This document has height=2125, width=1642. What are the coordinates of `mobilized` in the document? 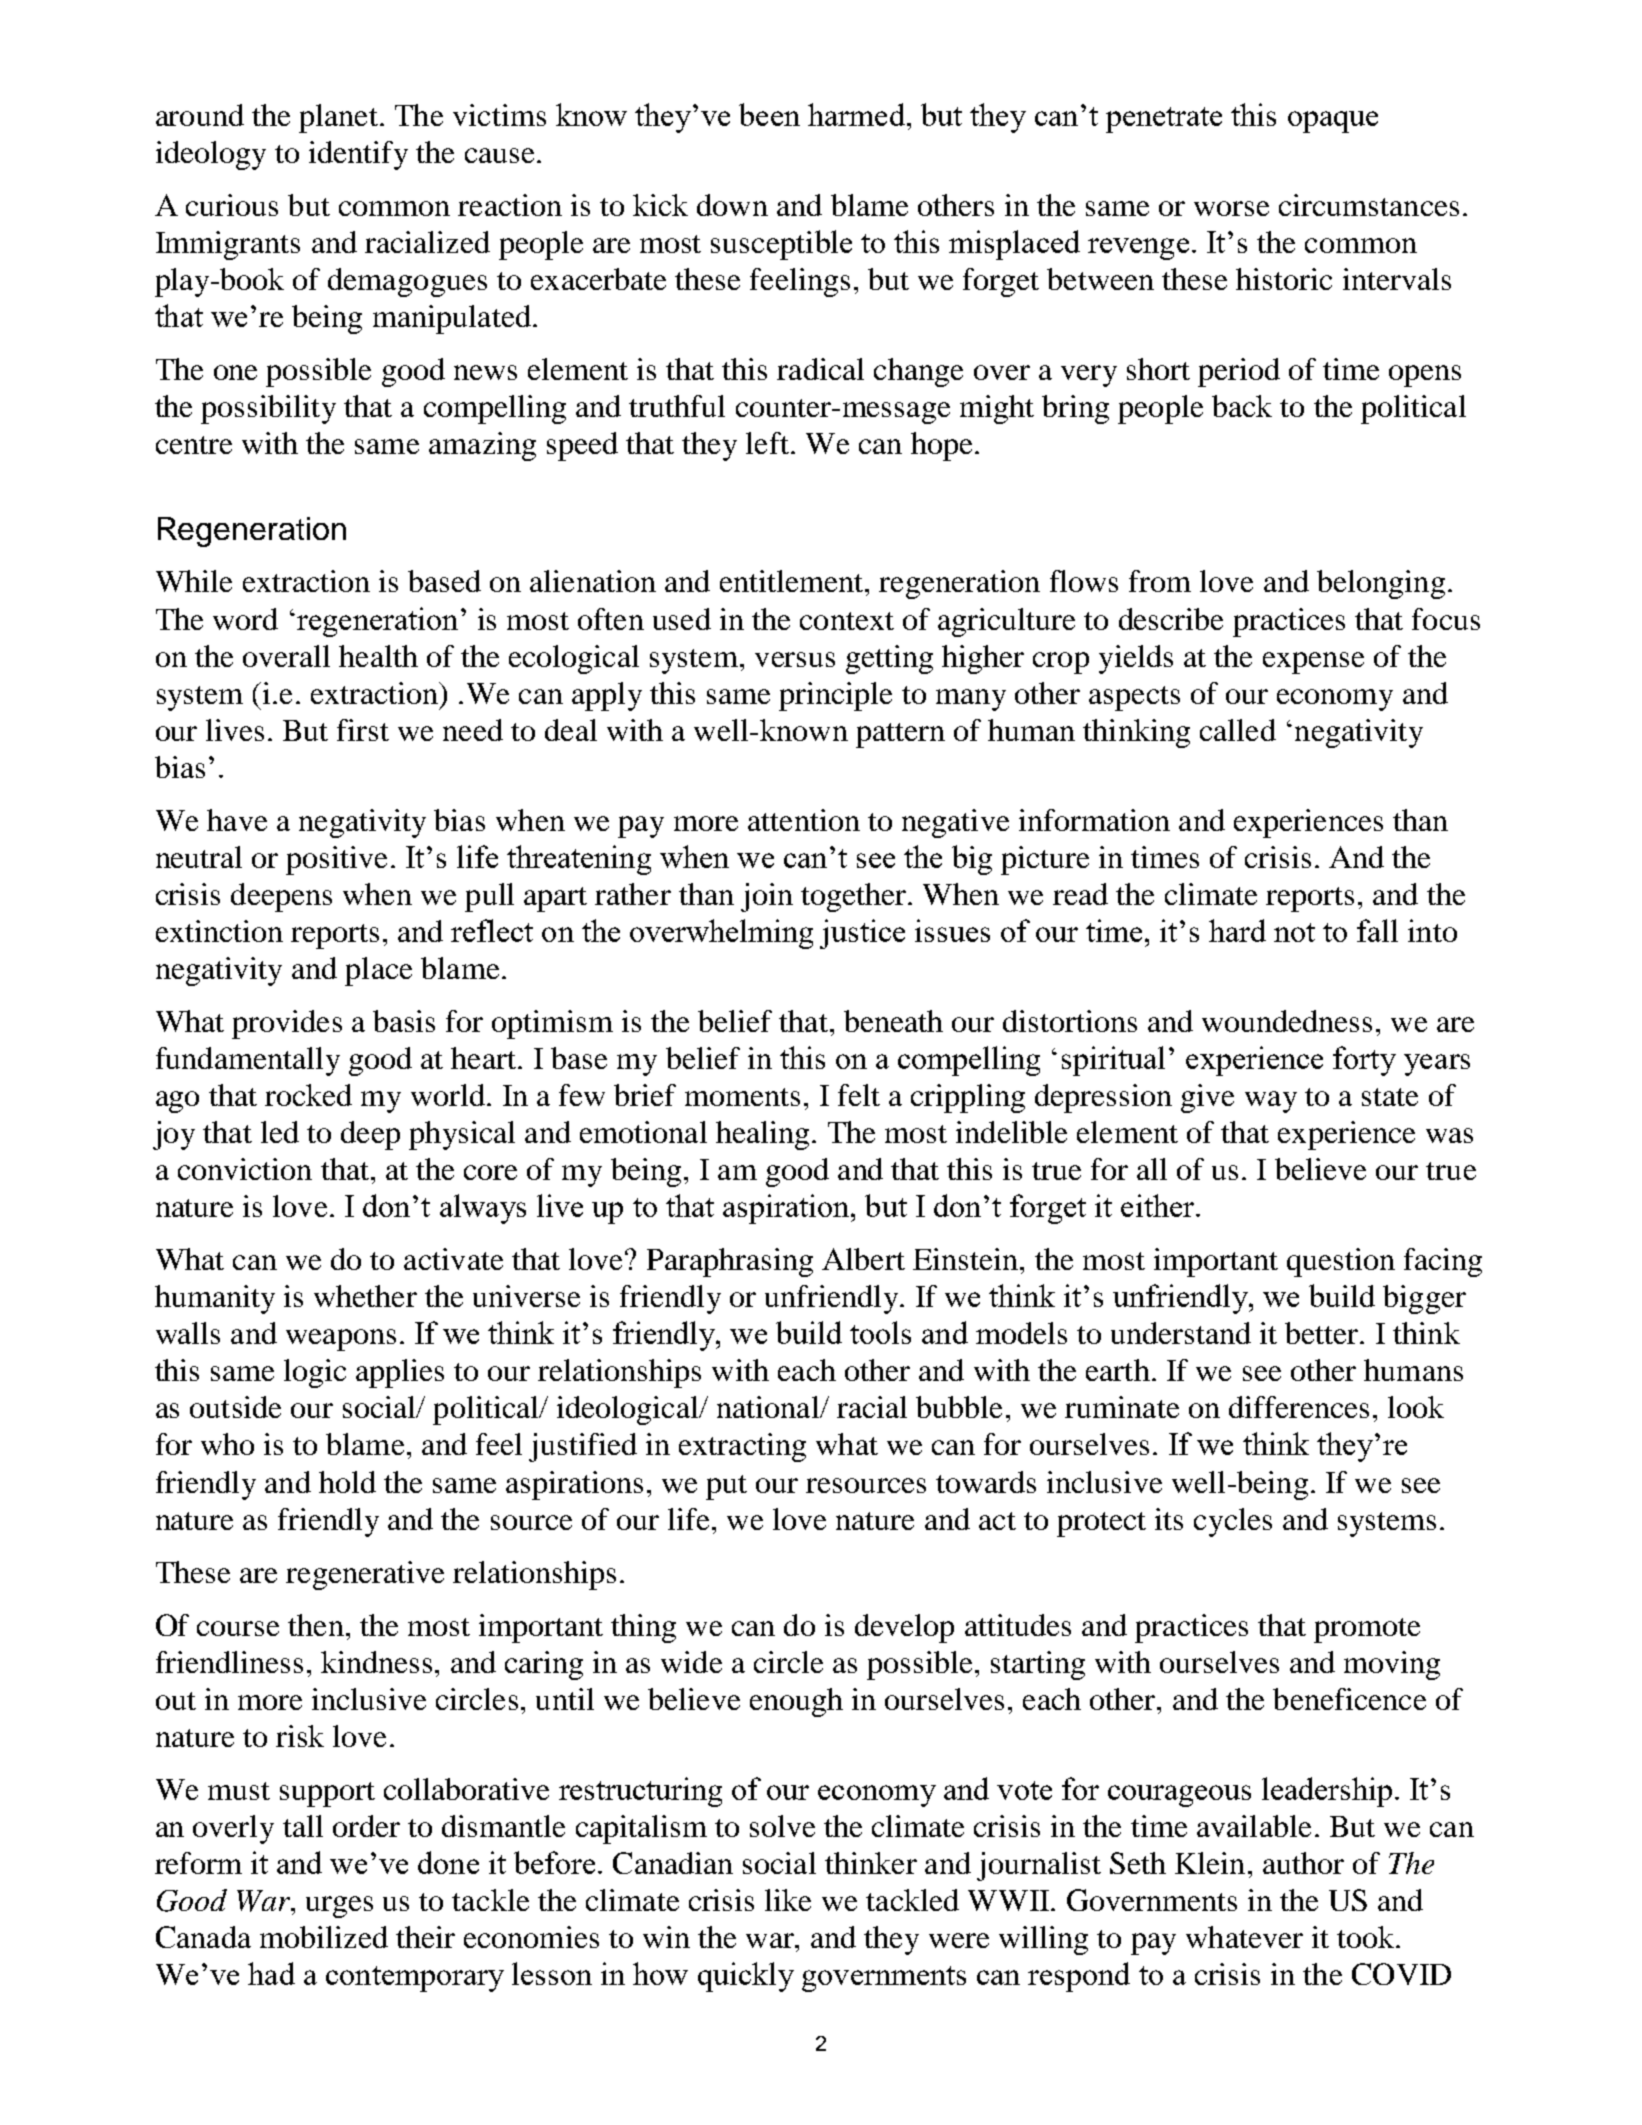 It's located at (324, 1937).
